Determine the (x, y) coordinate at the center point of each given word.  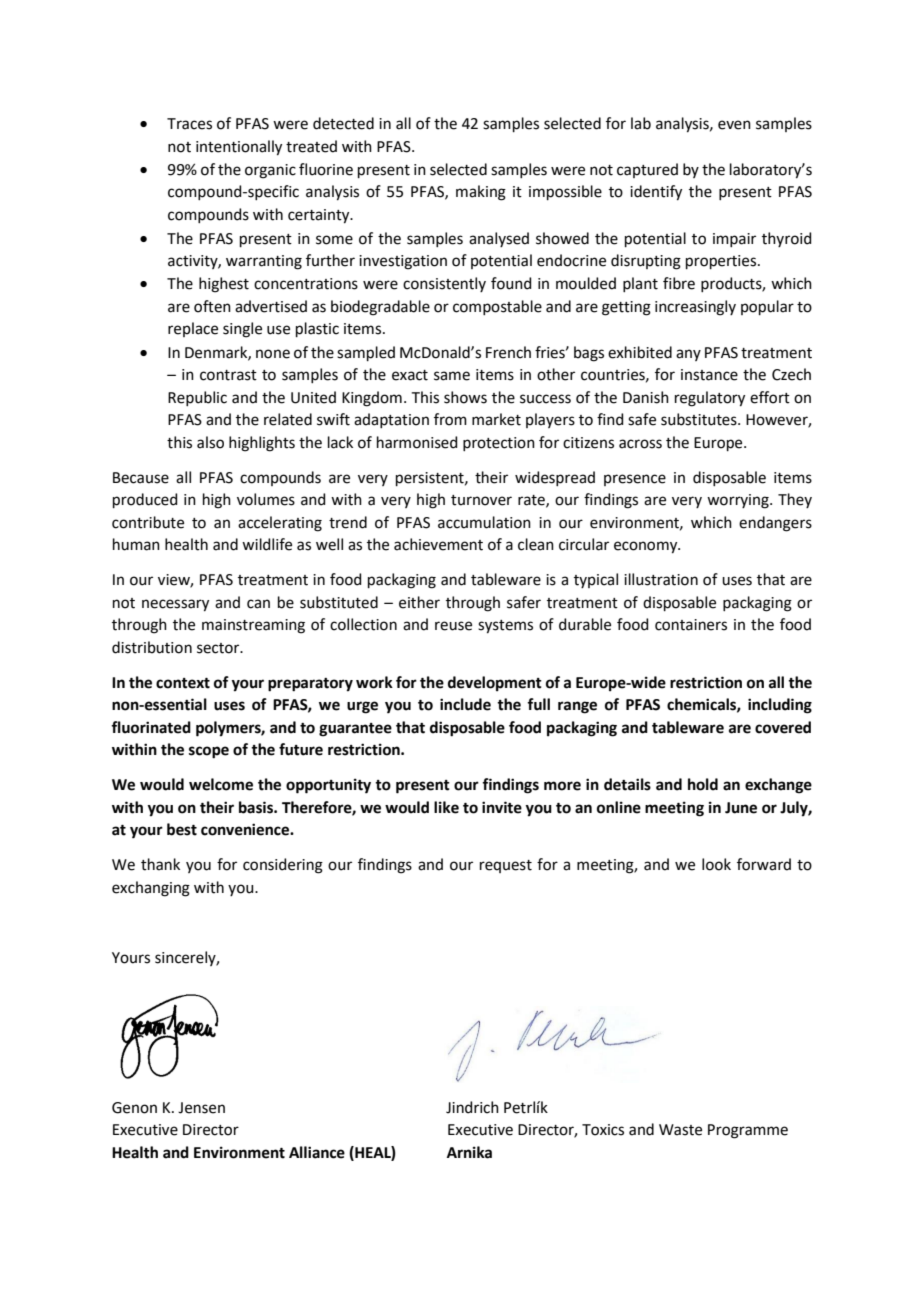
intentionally (239, 148)
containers (691, 625)
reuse (453, 626)
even (734, 125)
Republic (197, 398)
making (481, 193)
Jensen (201, 1108)
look (716, 864)
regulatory (710, 399)
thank (160, 864)
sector (219, 648)
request (506, 866)
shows (465, 397)
